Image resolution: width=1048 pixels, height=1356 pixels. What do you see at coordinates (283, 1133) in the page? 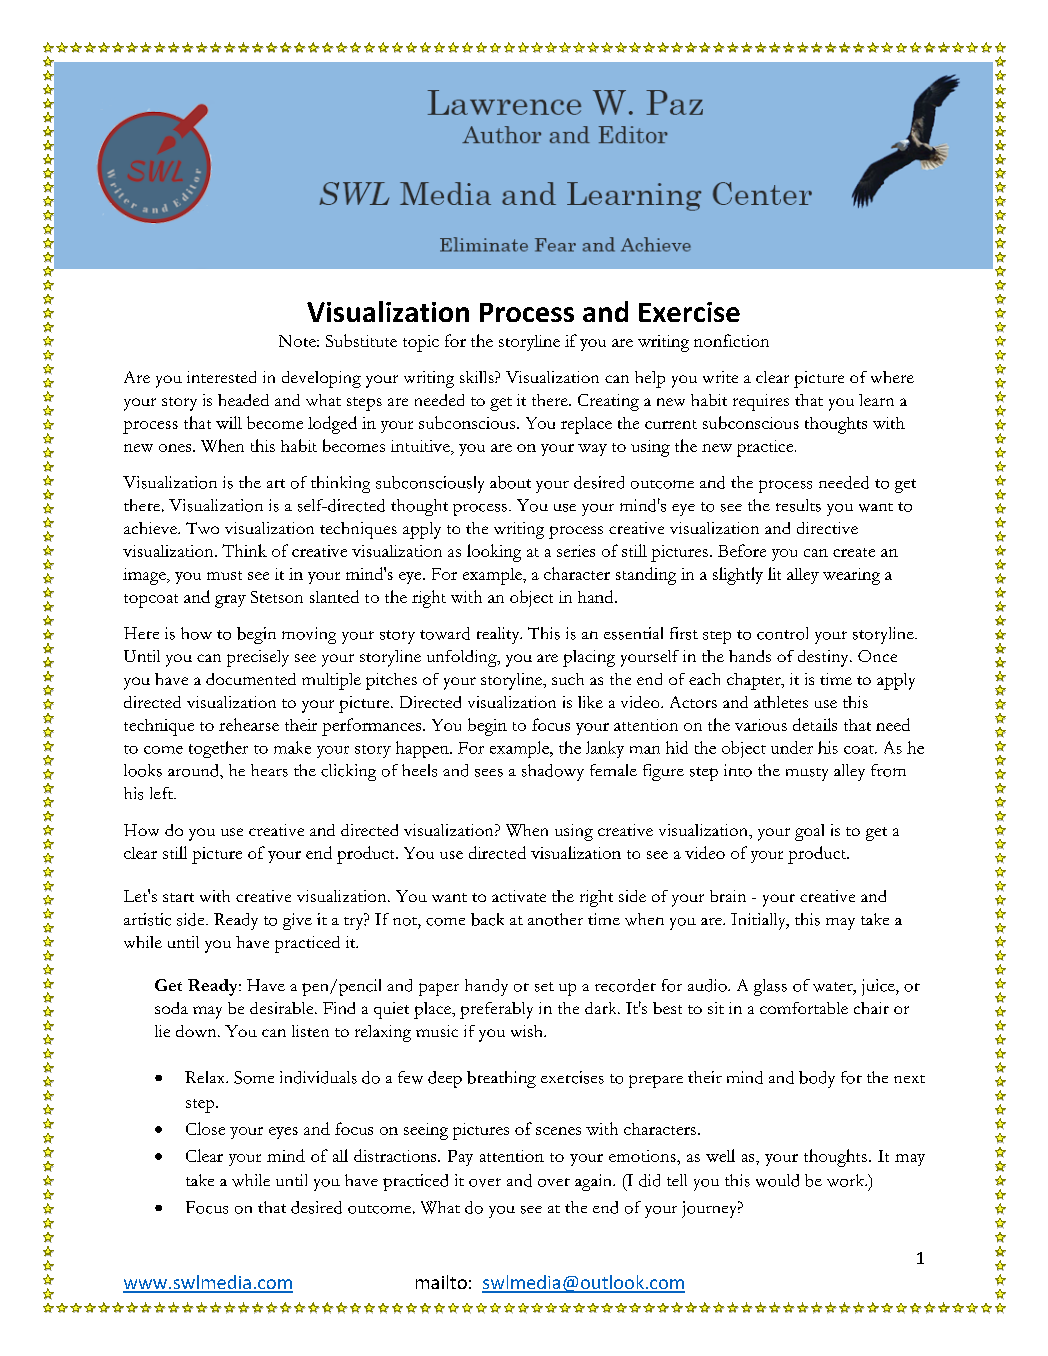
I see `eyes` at bounding box center [283, 1133].
